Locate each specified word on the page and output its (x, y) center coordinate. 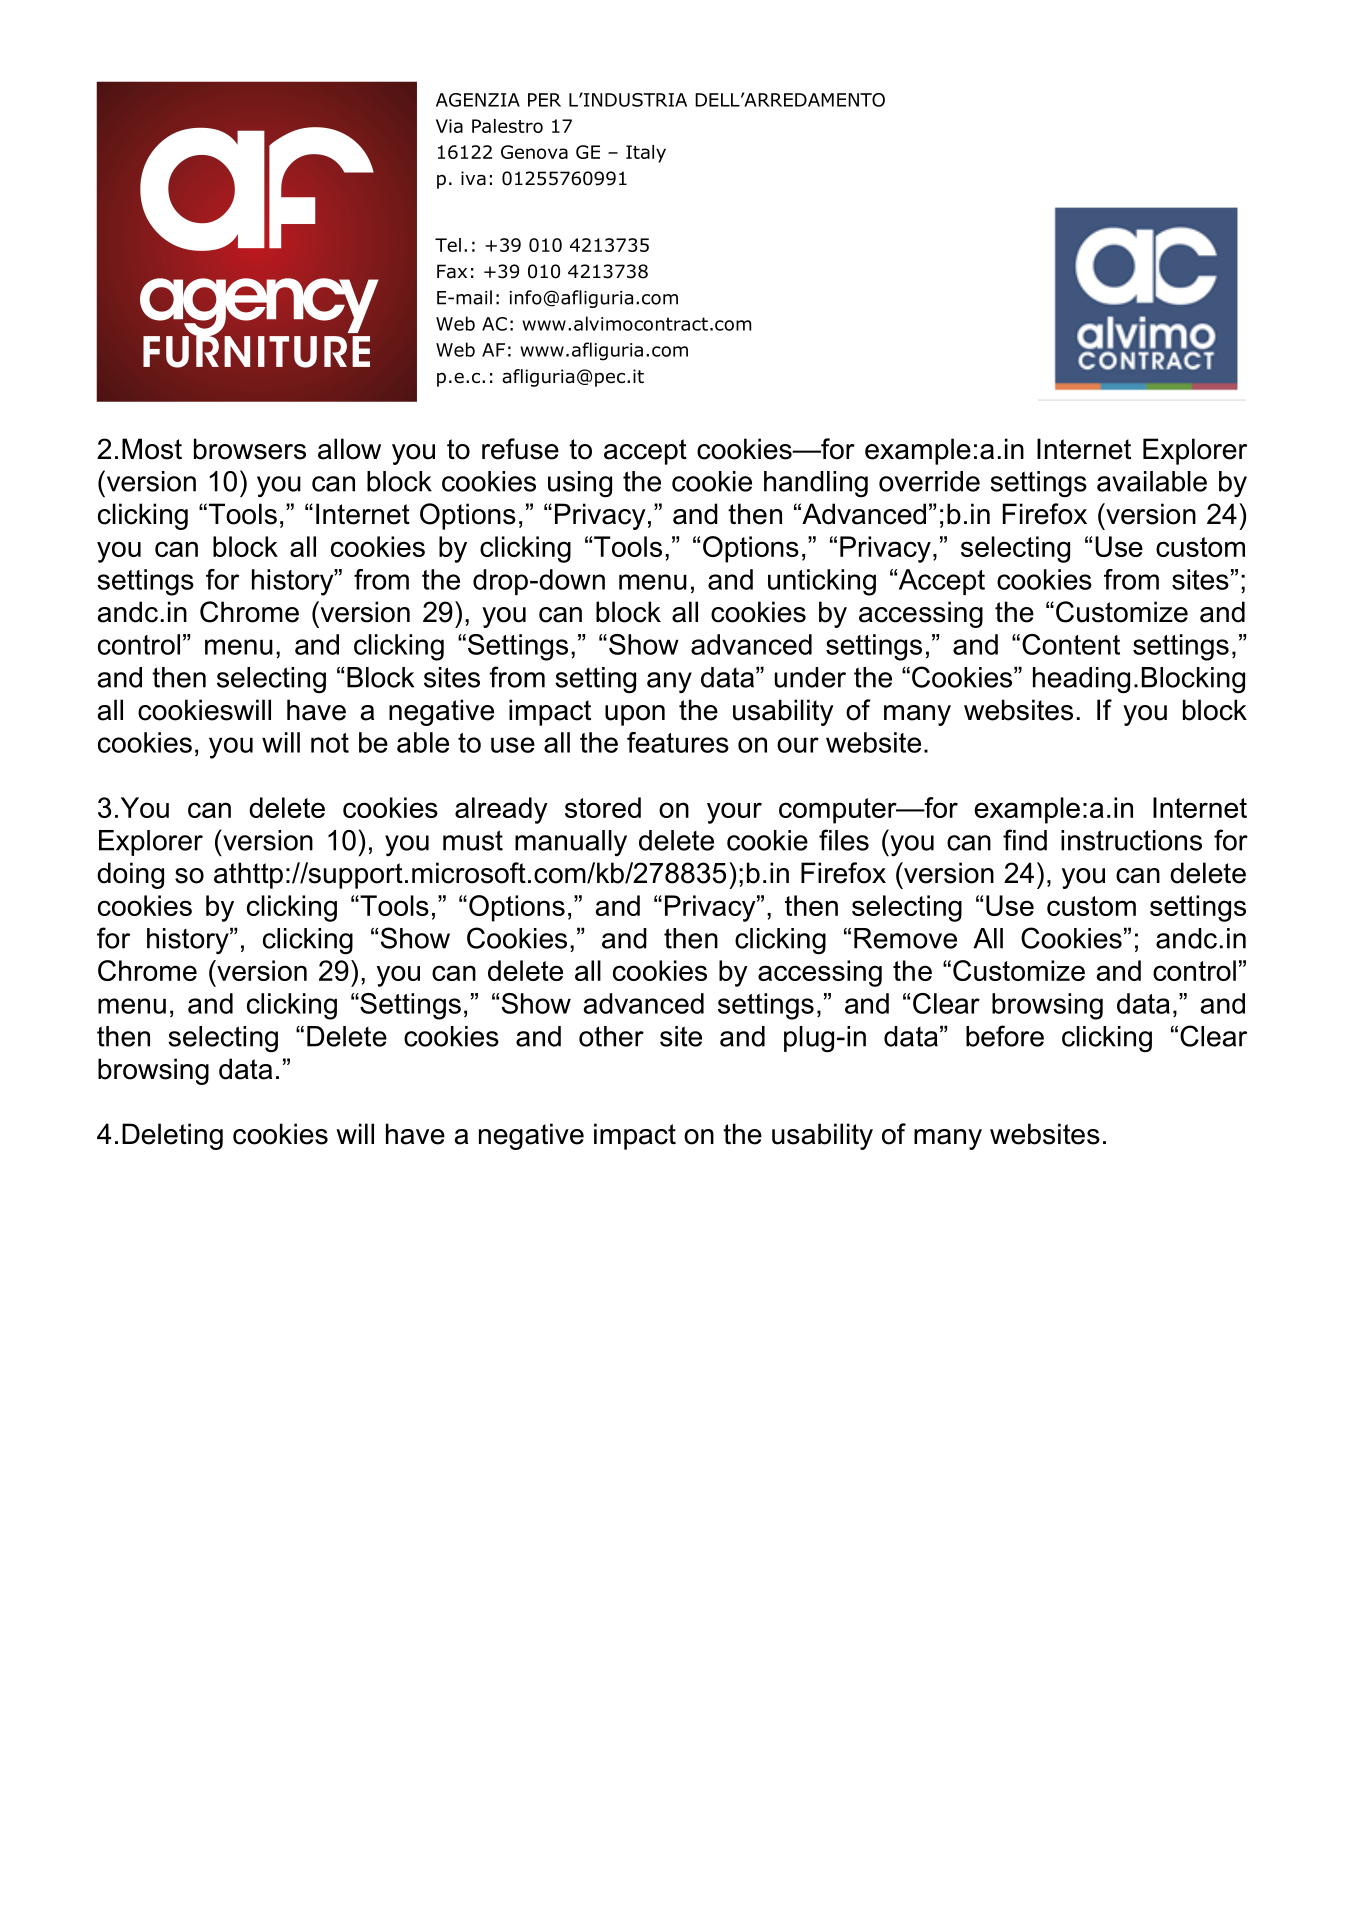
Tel (448, 245)
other (611, 1036)
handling (816, 484)
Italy (646, 154)
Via (449, 126)
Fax (452, 271)
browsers (250, 449)
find (1025, 840)
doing (130, 875)
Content (1071, 644)
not (330, 743)
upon (635, 715)
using (580, 484)
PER (544, 100)
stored (603, 807)
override (929, 481)
